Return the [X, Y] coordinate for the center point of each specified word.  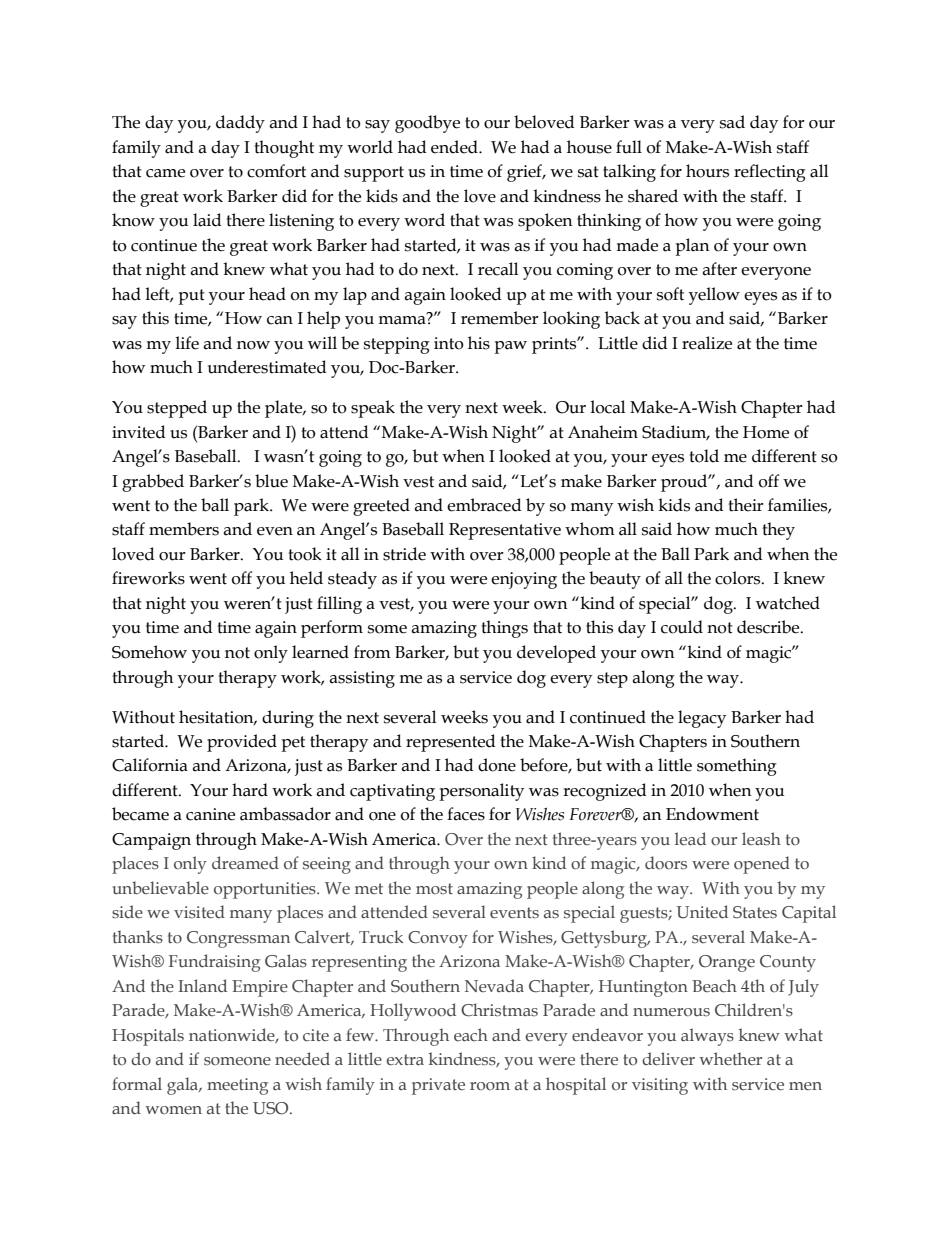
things [504, 629]
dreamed [245, 863]
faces [466, 814]
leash [761, 839]
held [306, 578]
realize [707, 343]
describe [769, 627]
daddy [240, 124]
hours [707, 171]
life [187, 343]
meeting [237, 1086]
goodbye [427, 124]
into [449, 343]
